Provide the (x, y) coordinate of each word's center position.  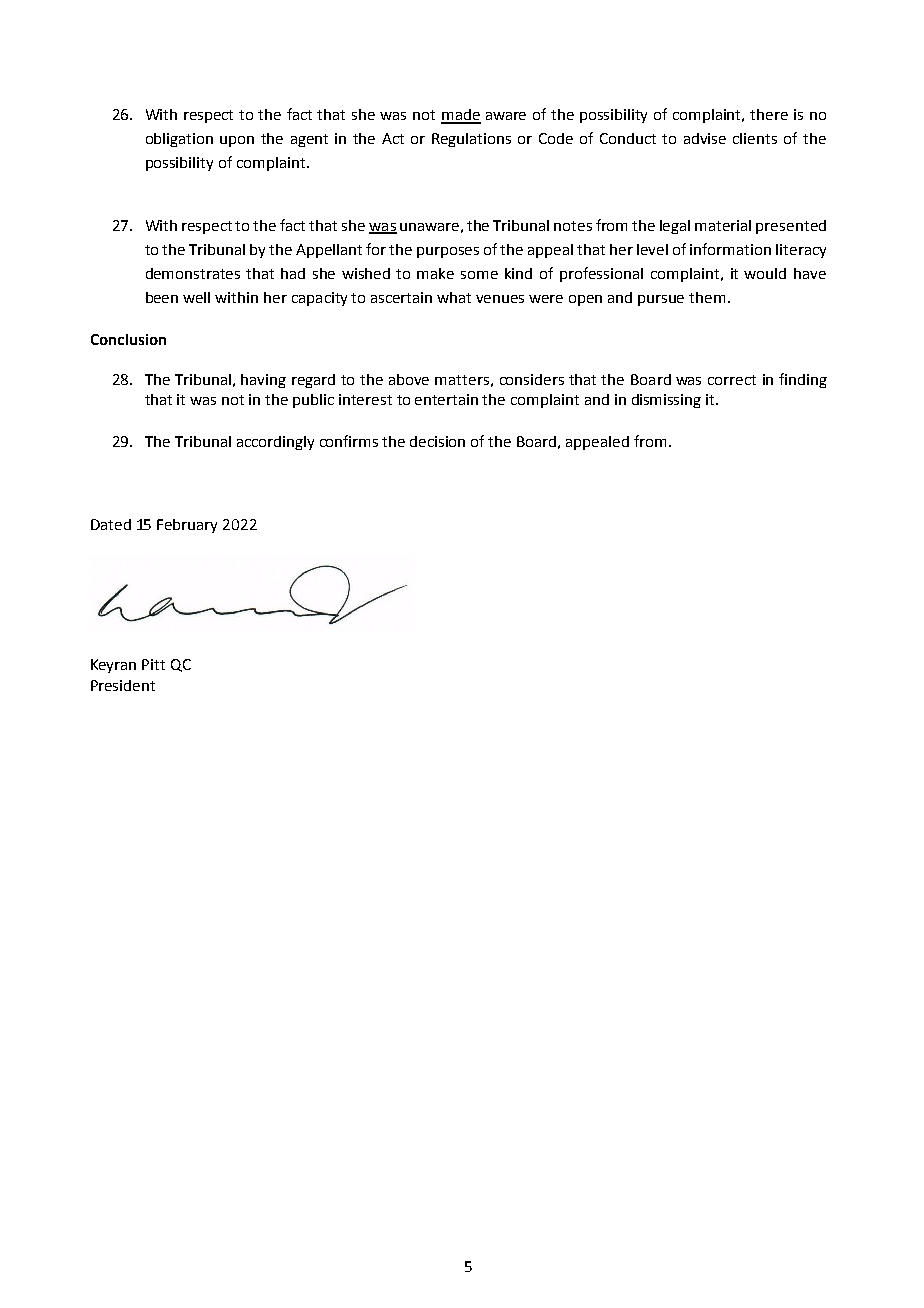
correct (732, 380)
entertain (446, 399)
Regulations (471, 140)
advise (705, 138)
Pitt (153, 664)
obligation (179, 140)
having (263, 381)
